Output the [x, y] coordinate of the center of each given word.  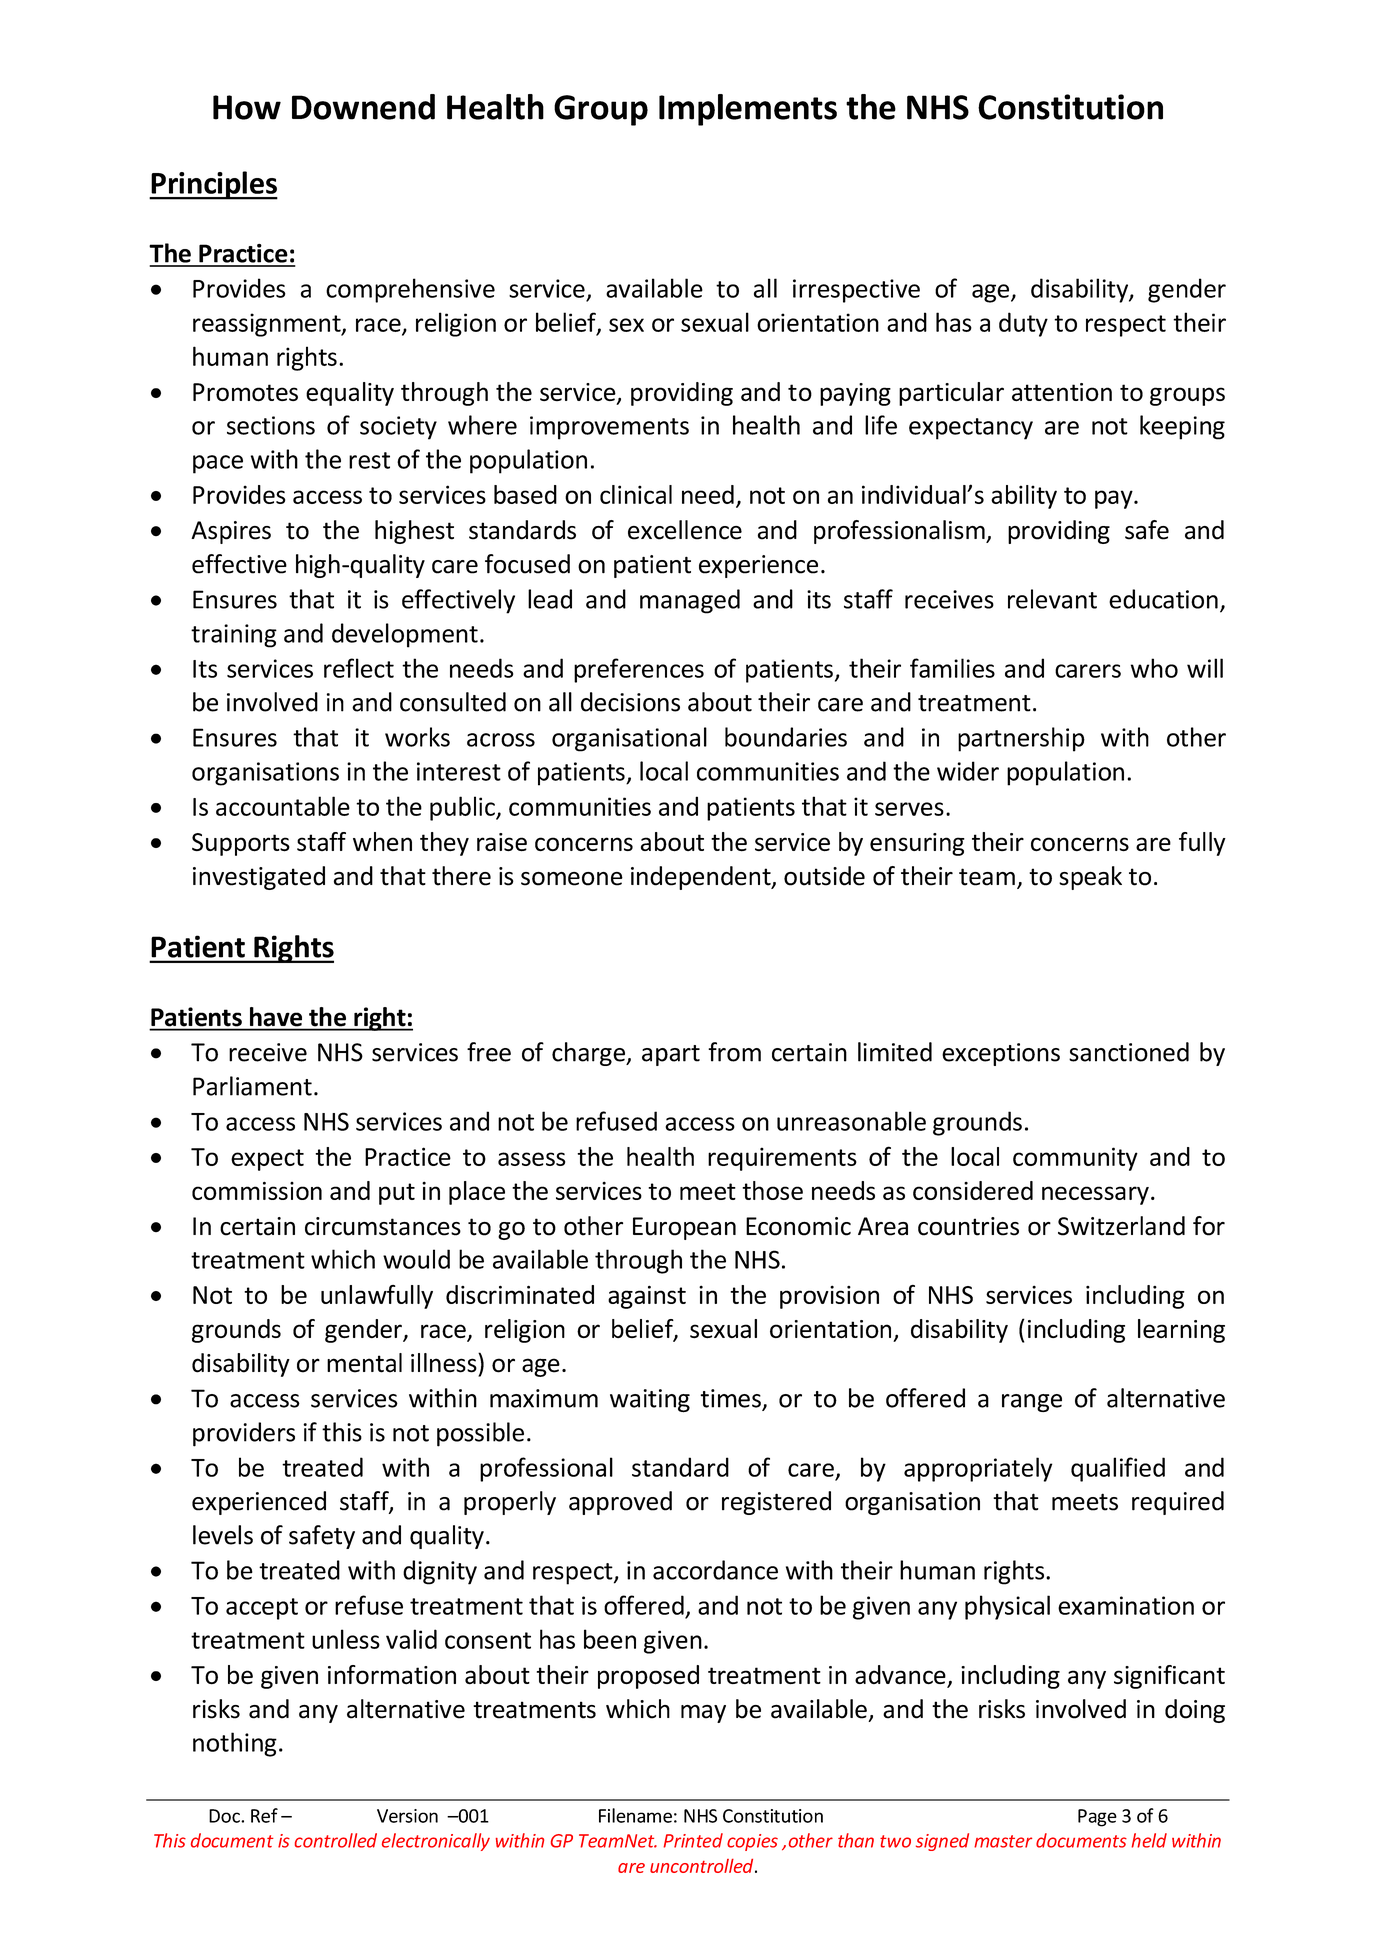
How [247, 107]
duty [1023, 324]
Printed [693, 1840]
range [1032, 1403]
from [734, 1052]
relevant [1052, 599]
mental [364, 1363]
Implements [748, 110]
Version [407, 1816]
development [405, 635]
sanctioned [1129, 1052]
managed [690, 601]
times [731, 1399]
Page [1097, 1818]
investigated [259, 878]
